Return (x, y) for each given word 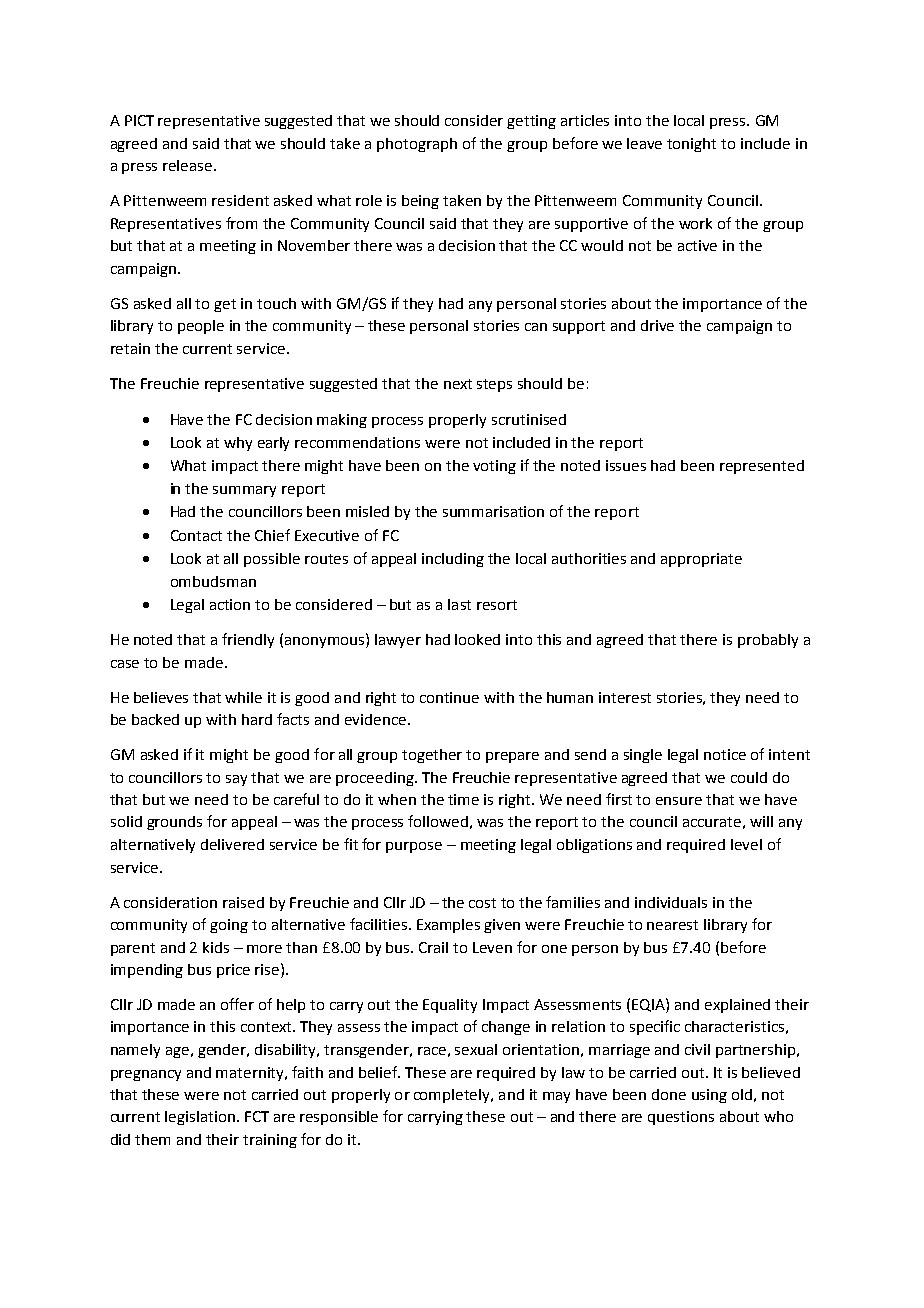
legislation (200, 1118)
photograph (417, 145)
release (189, 165)
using (709, 1096)
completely (453, 1096)
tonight (691, 145)
